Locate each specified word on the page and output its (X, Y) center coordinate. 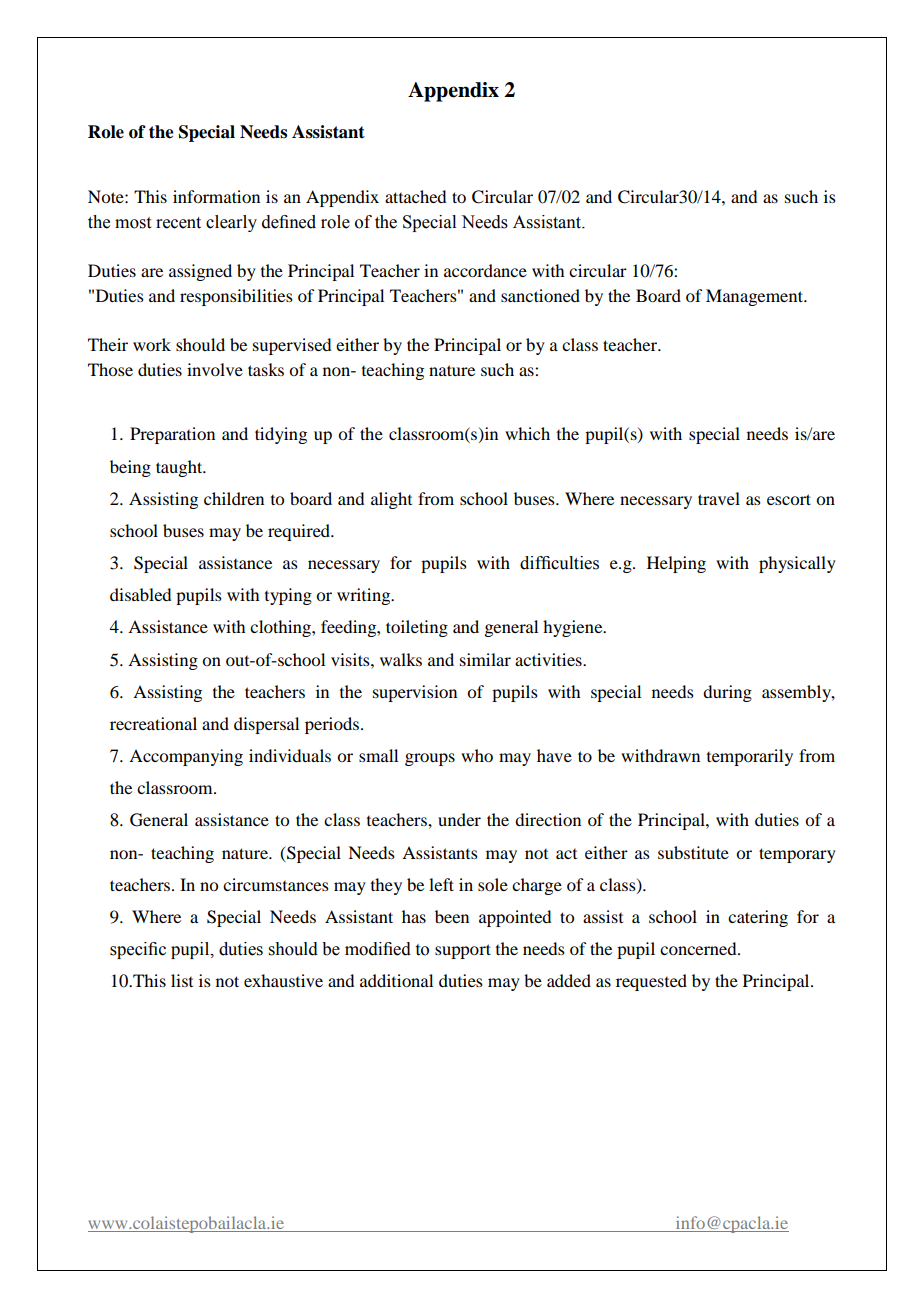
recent (178, 223)
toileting (417, 628)
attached (415, 196)
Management (756, 297)
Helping (676, 564)
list (182, 980)
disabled (140, 594)
